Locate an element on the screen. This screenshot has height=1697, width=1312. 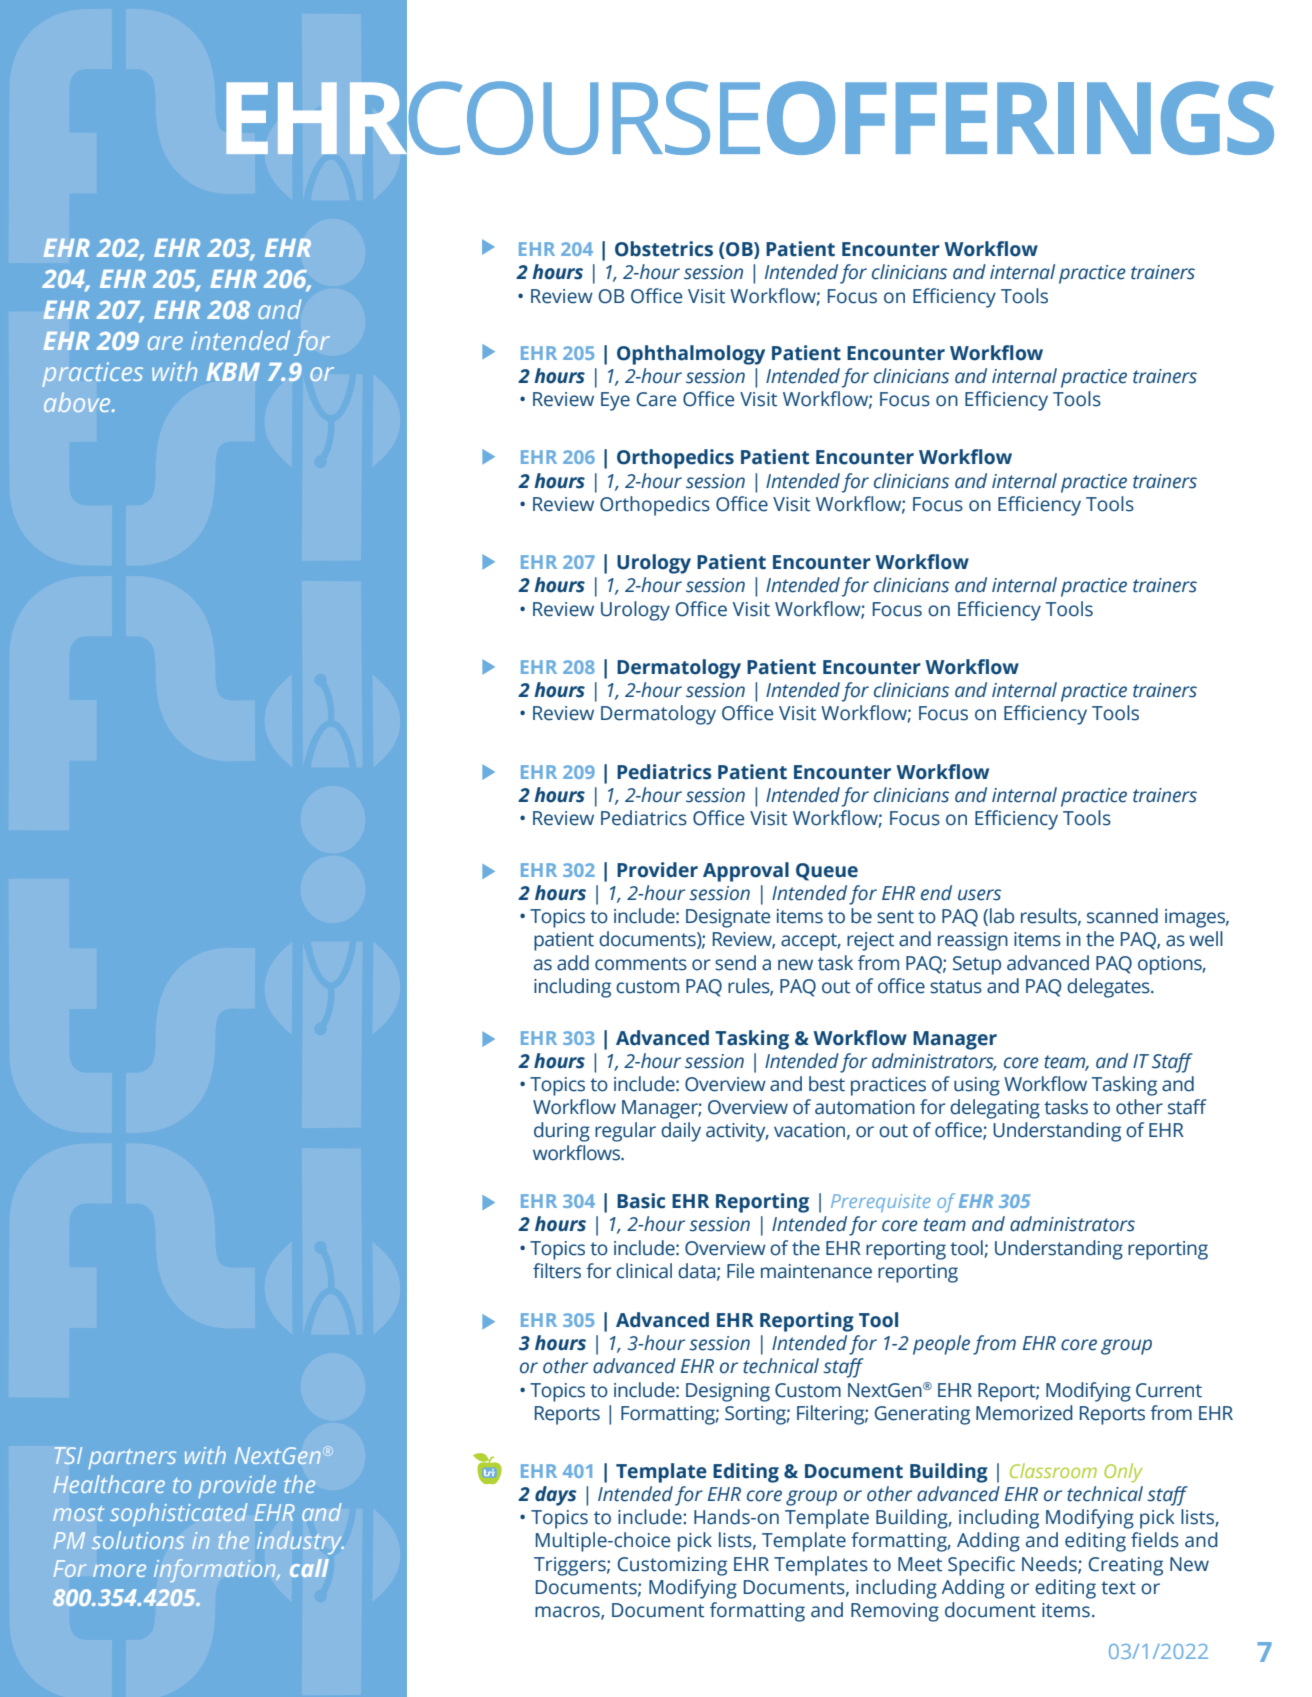
users is located at coordinates (979, 895).
